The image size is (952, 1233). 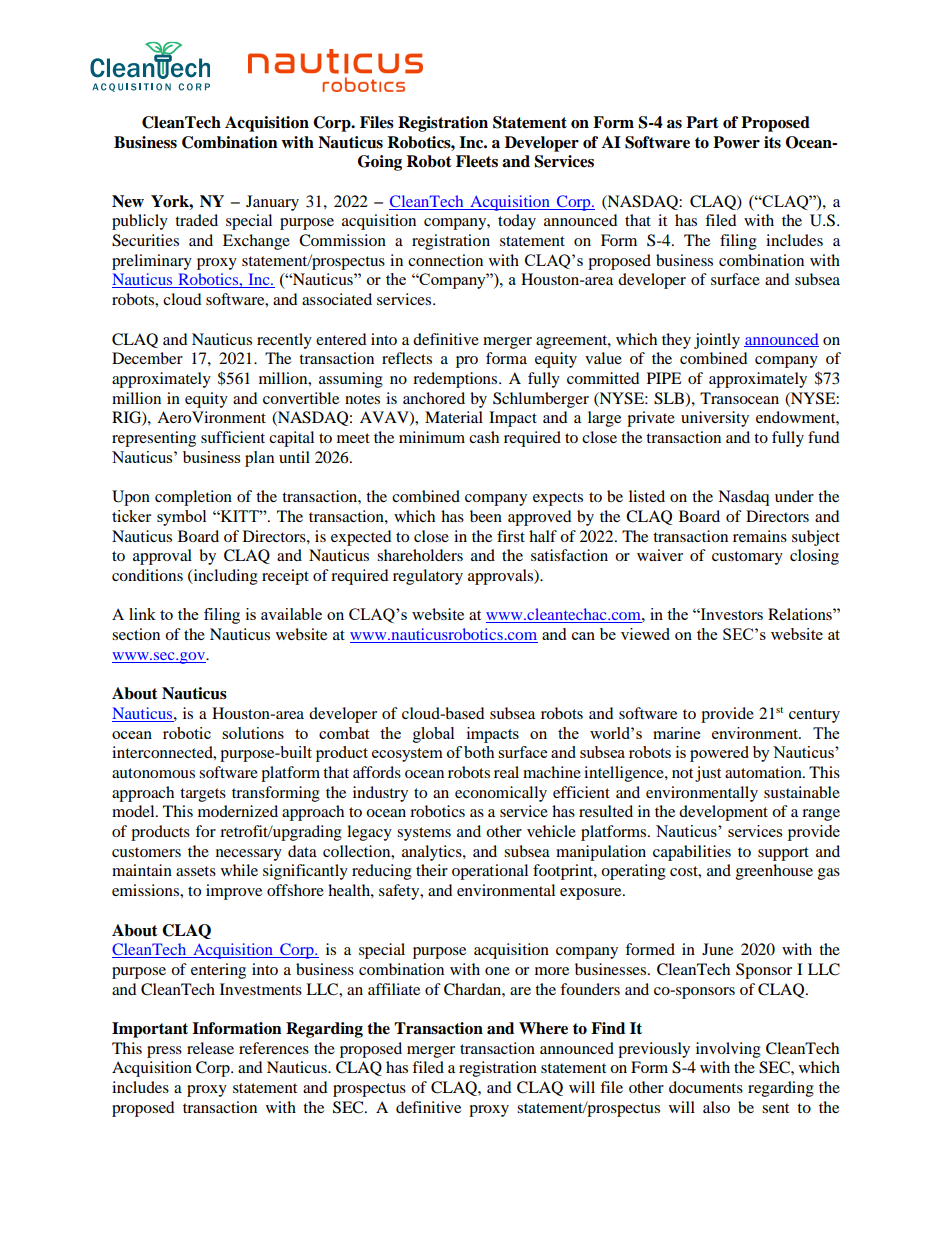 What do you see at coordinates (731, 614) in the screenshot?
I see `Investors` at bounding box center [731, 614].
